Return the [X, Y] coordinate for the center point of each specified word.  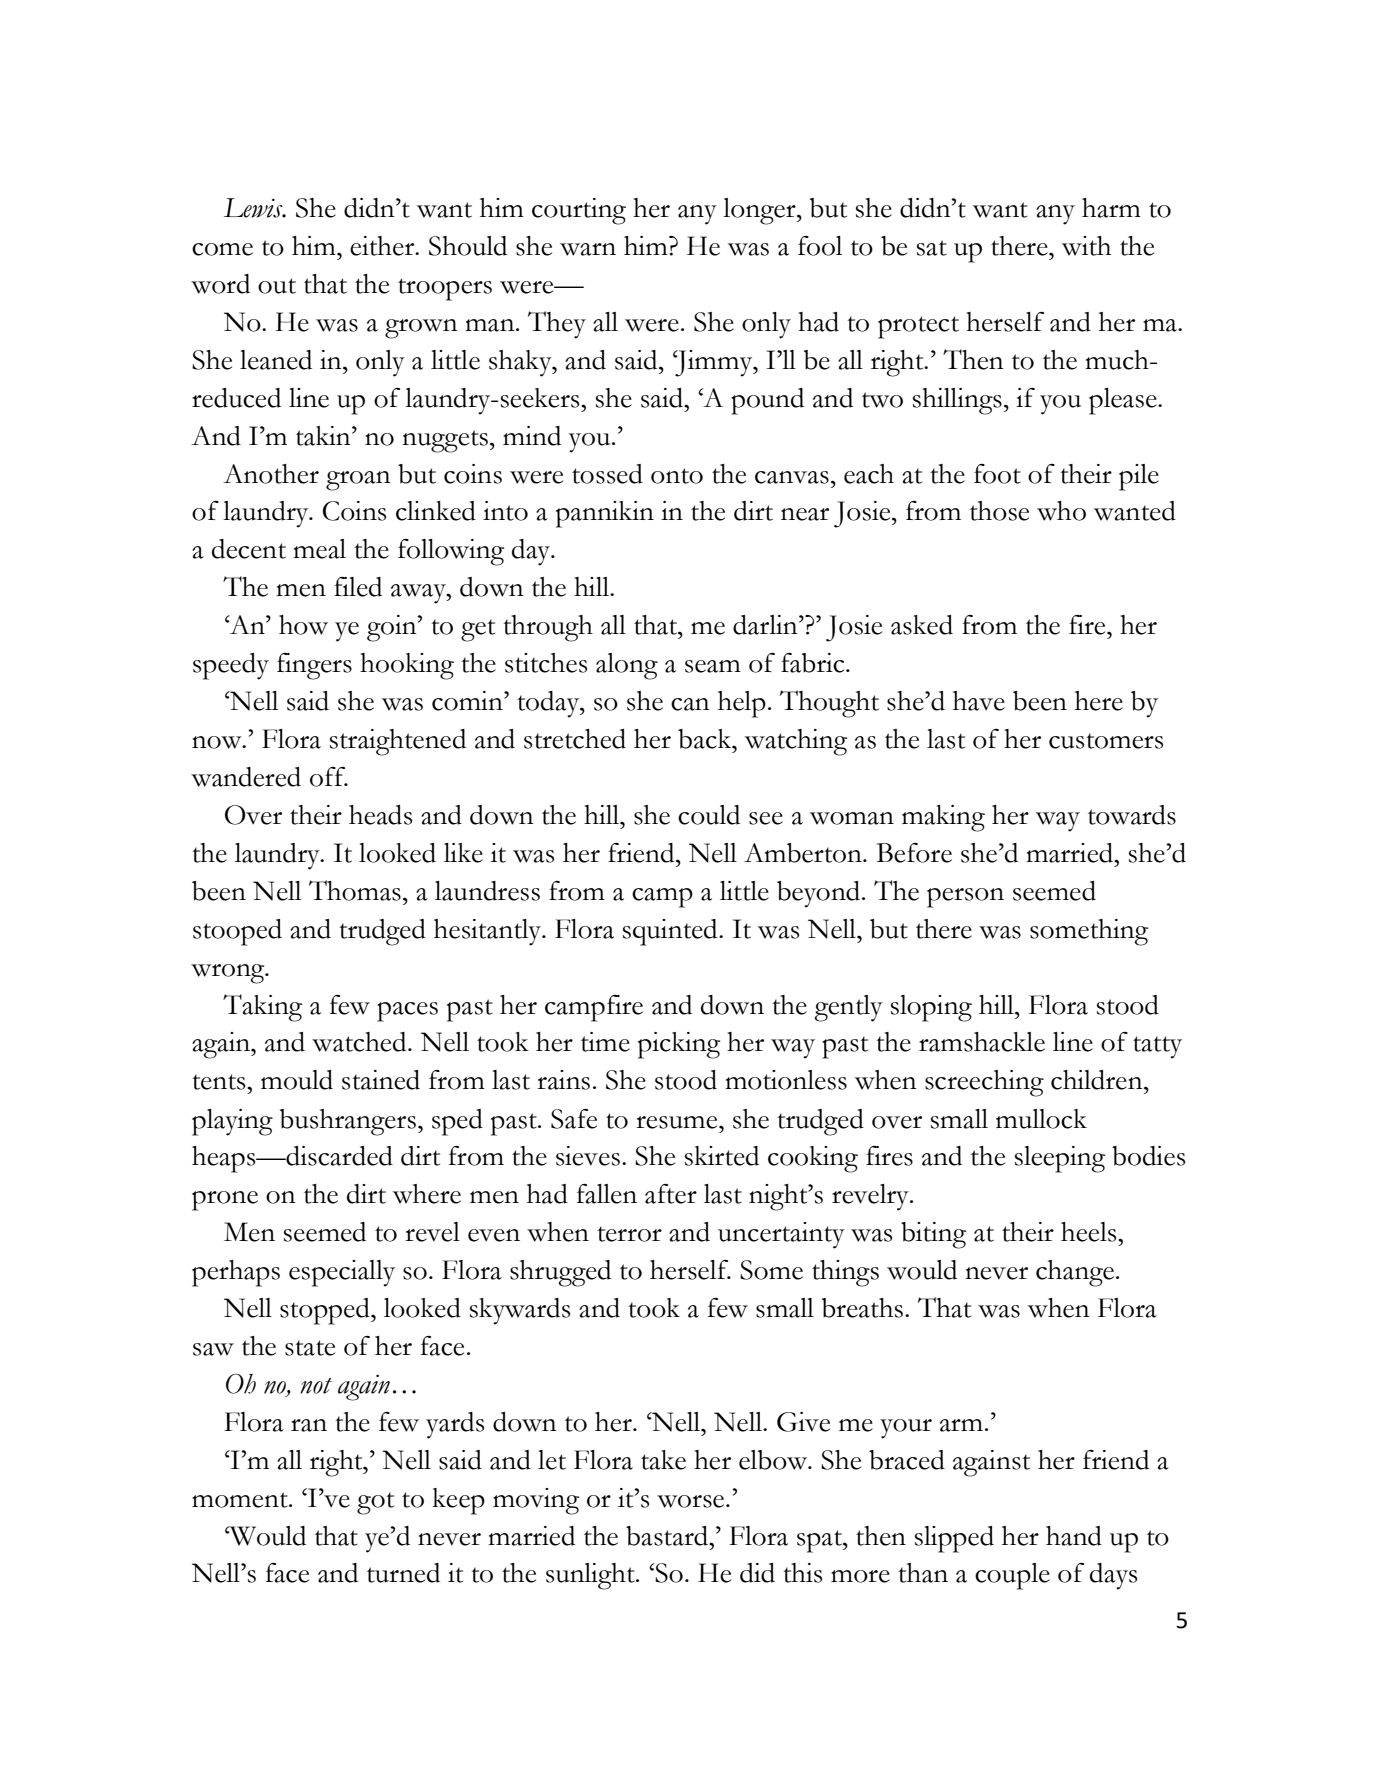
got [375, 1503]
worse [692, 1501]
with [1086, 246]
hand [1074, 1536]
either [383, 246]
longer [760, 211]
